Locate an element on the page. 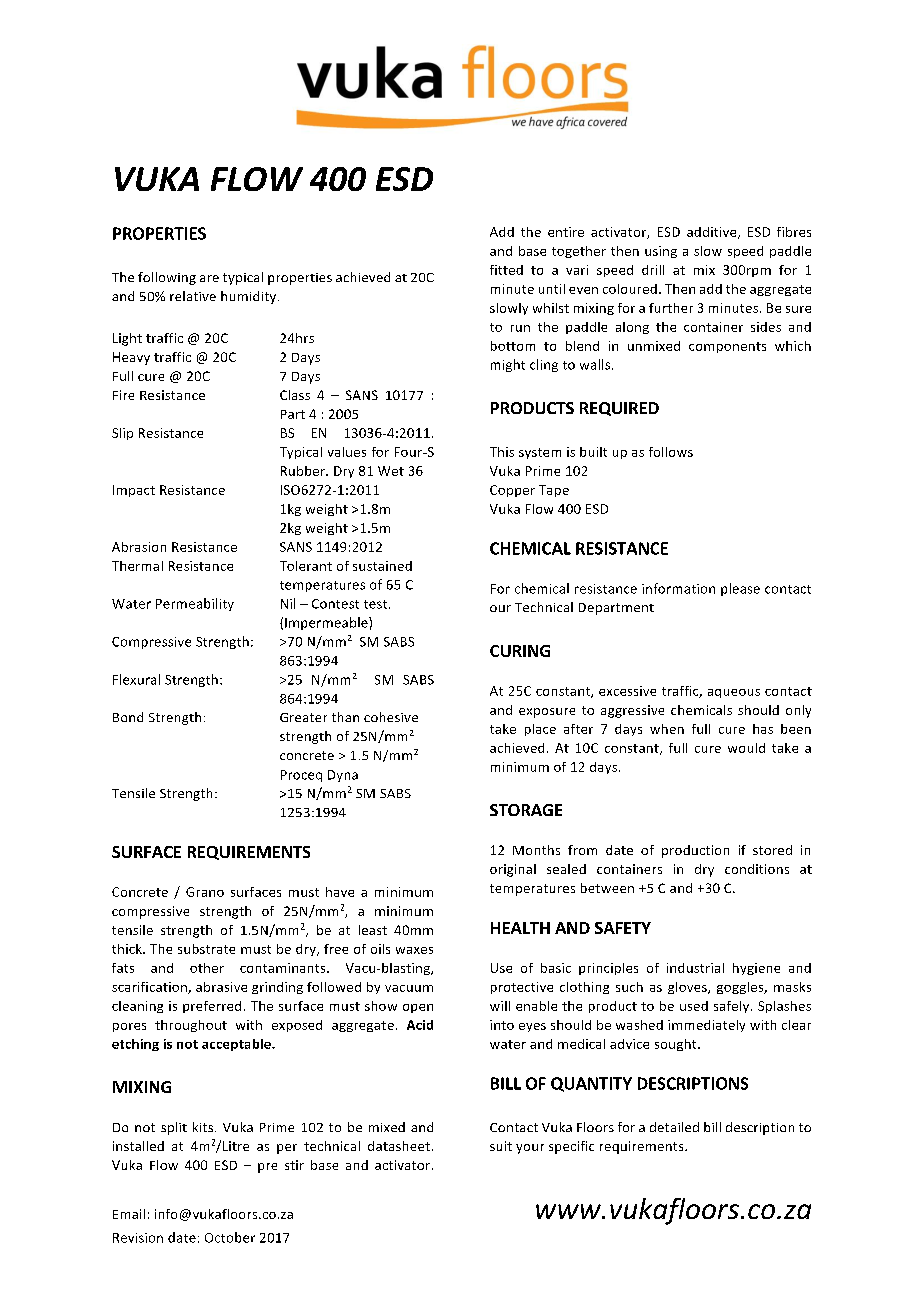 This image has height=1308, width=924. Permeability is located at coordinates (195, 604).
